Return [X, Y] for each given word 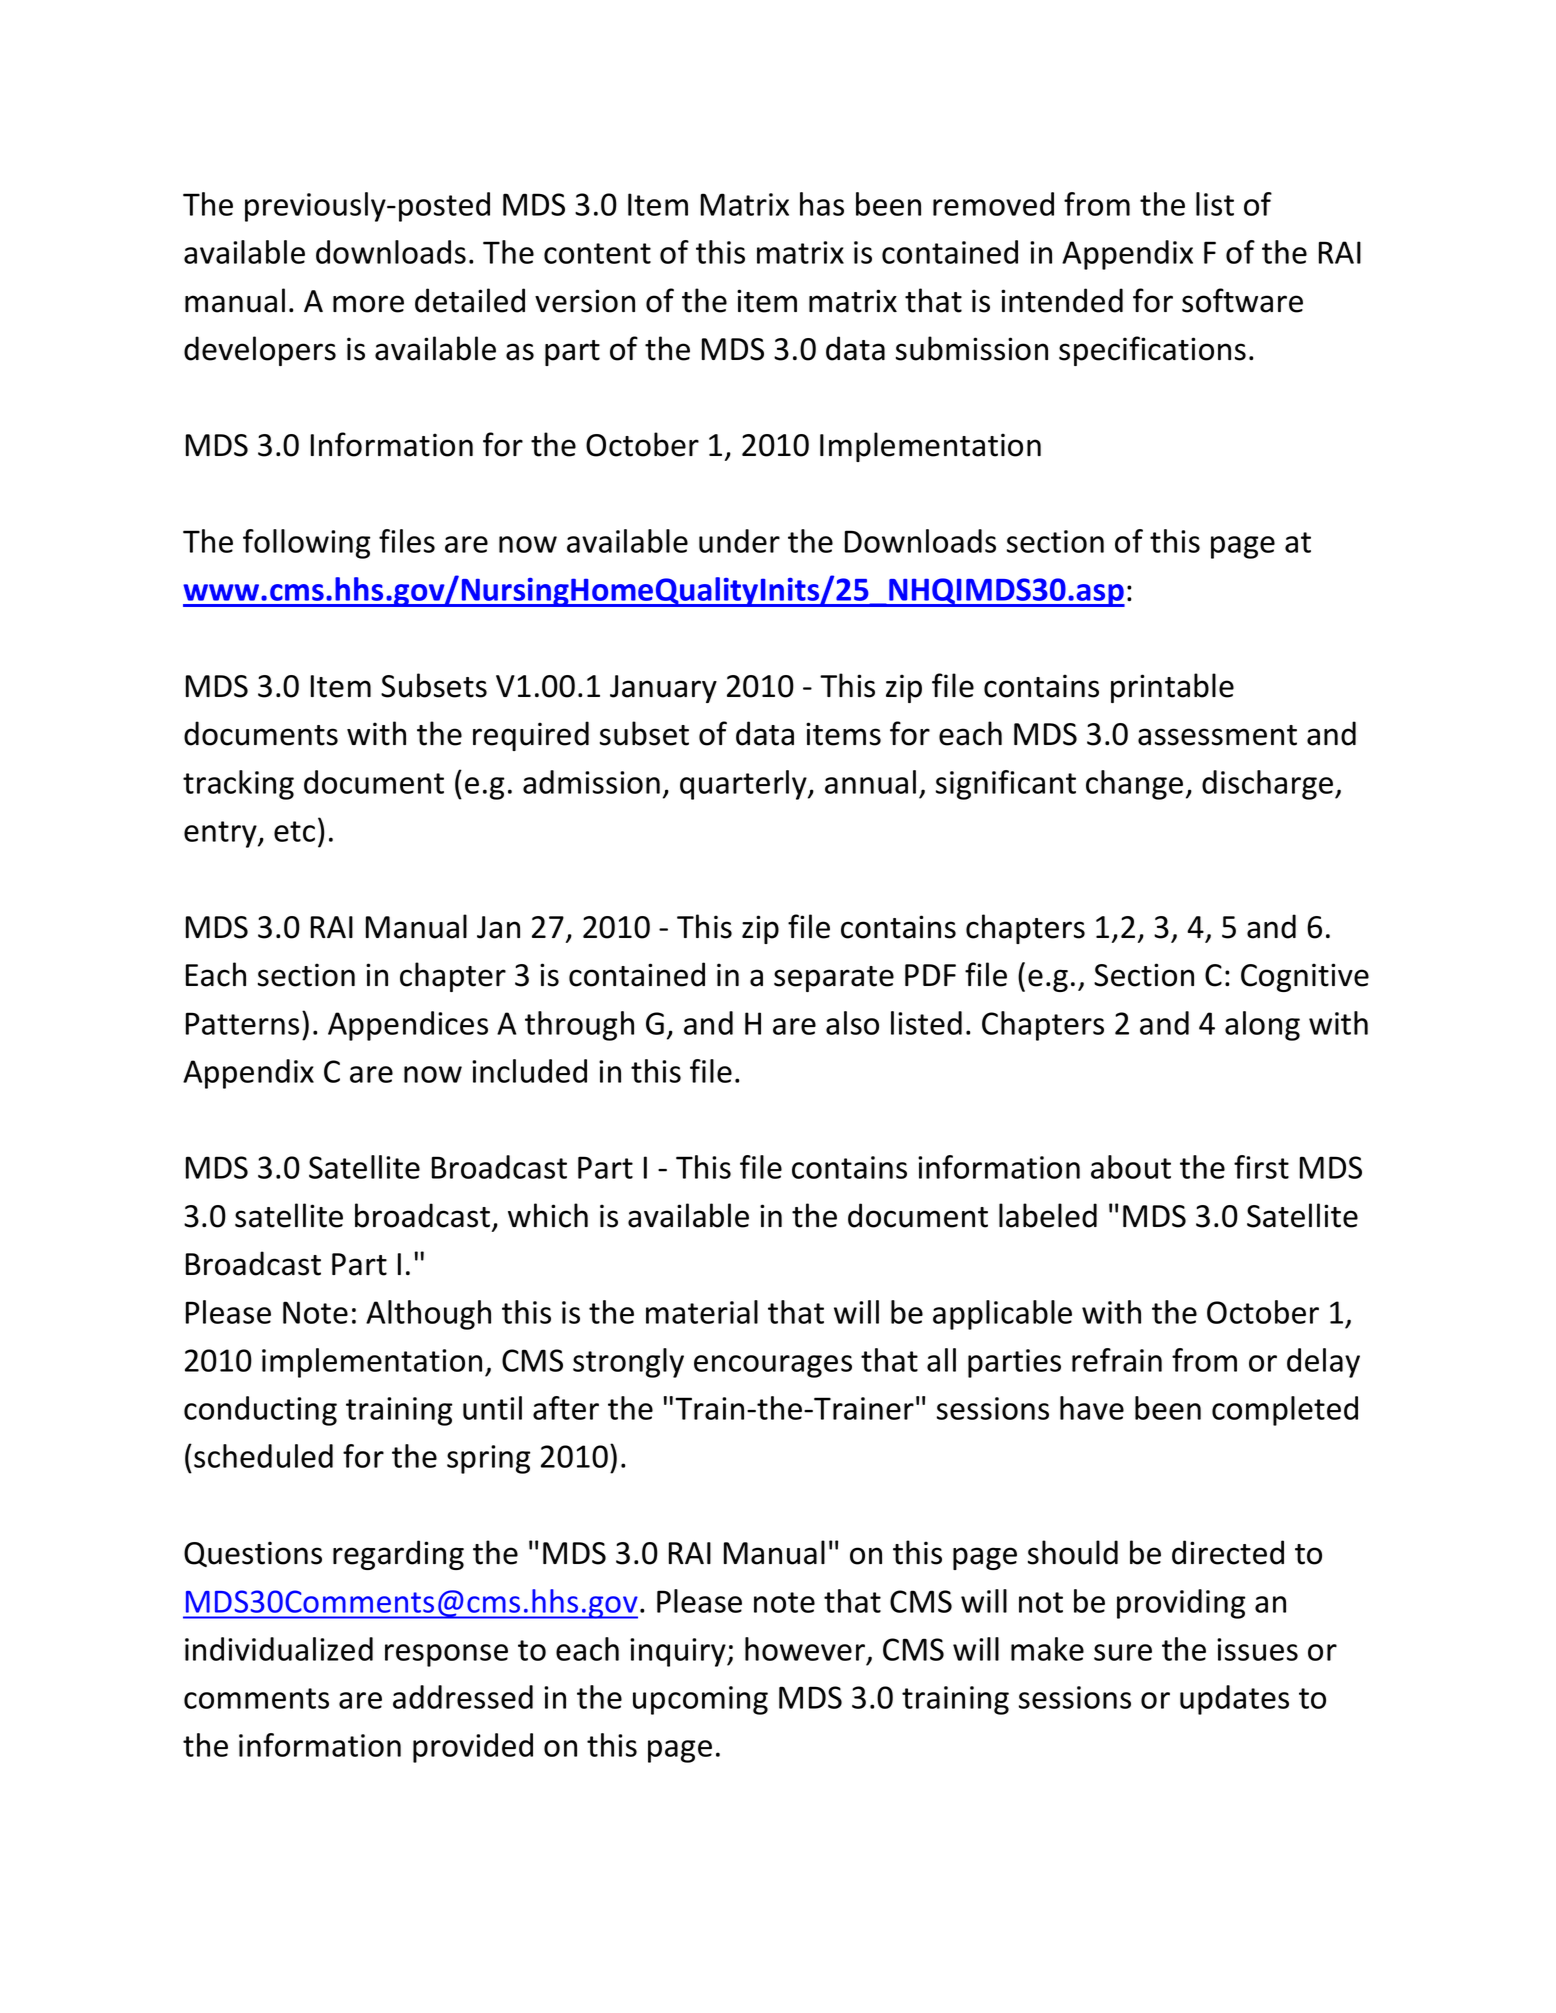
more [368, 304]
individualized [279, 1649]
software [1242, 300]
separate [834, 979]
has [822, 204]
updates [1234, 1700]
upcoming [700, 1700]
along [1262, 1026]
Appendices [408, 1026]
